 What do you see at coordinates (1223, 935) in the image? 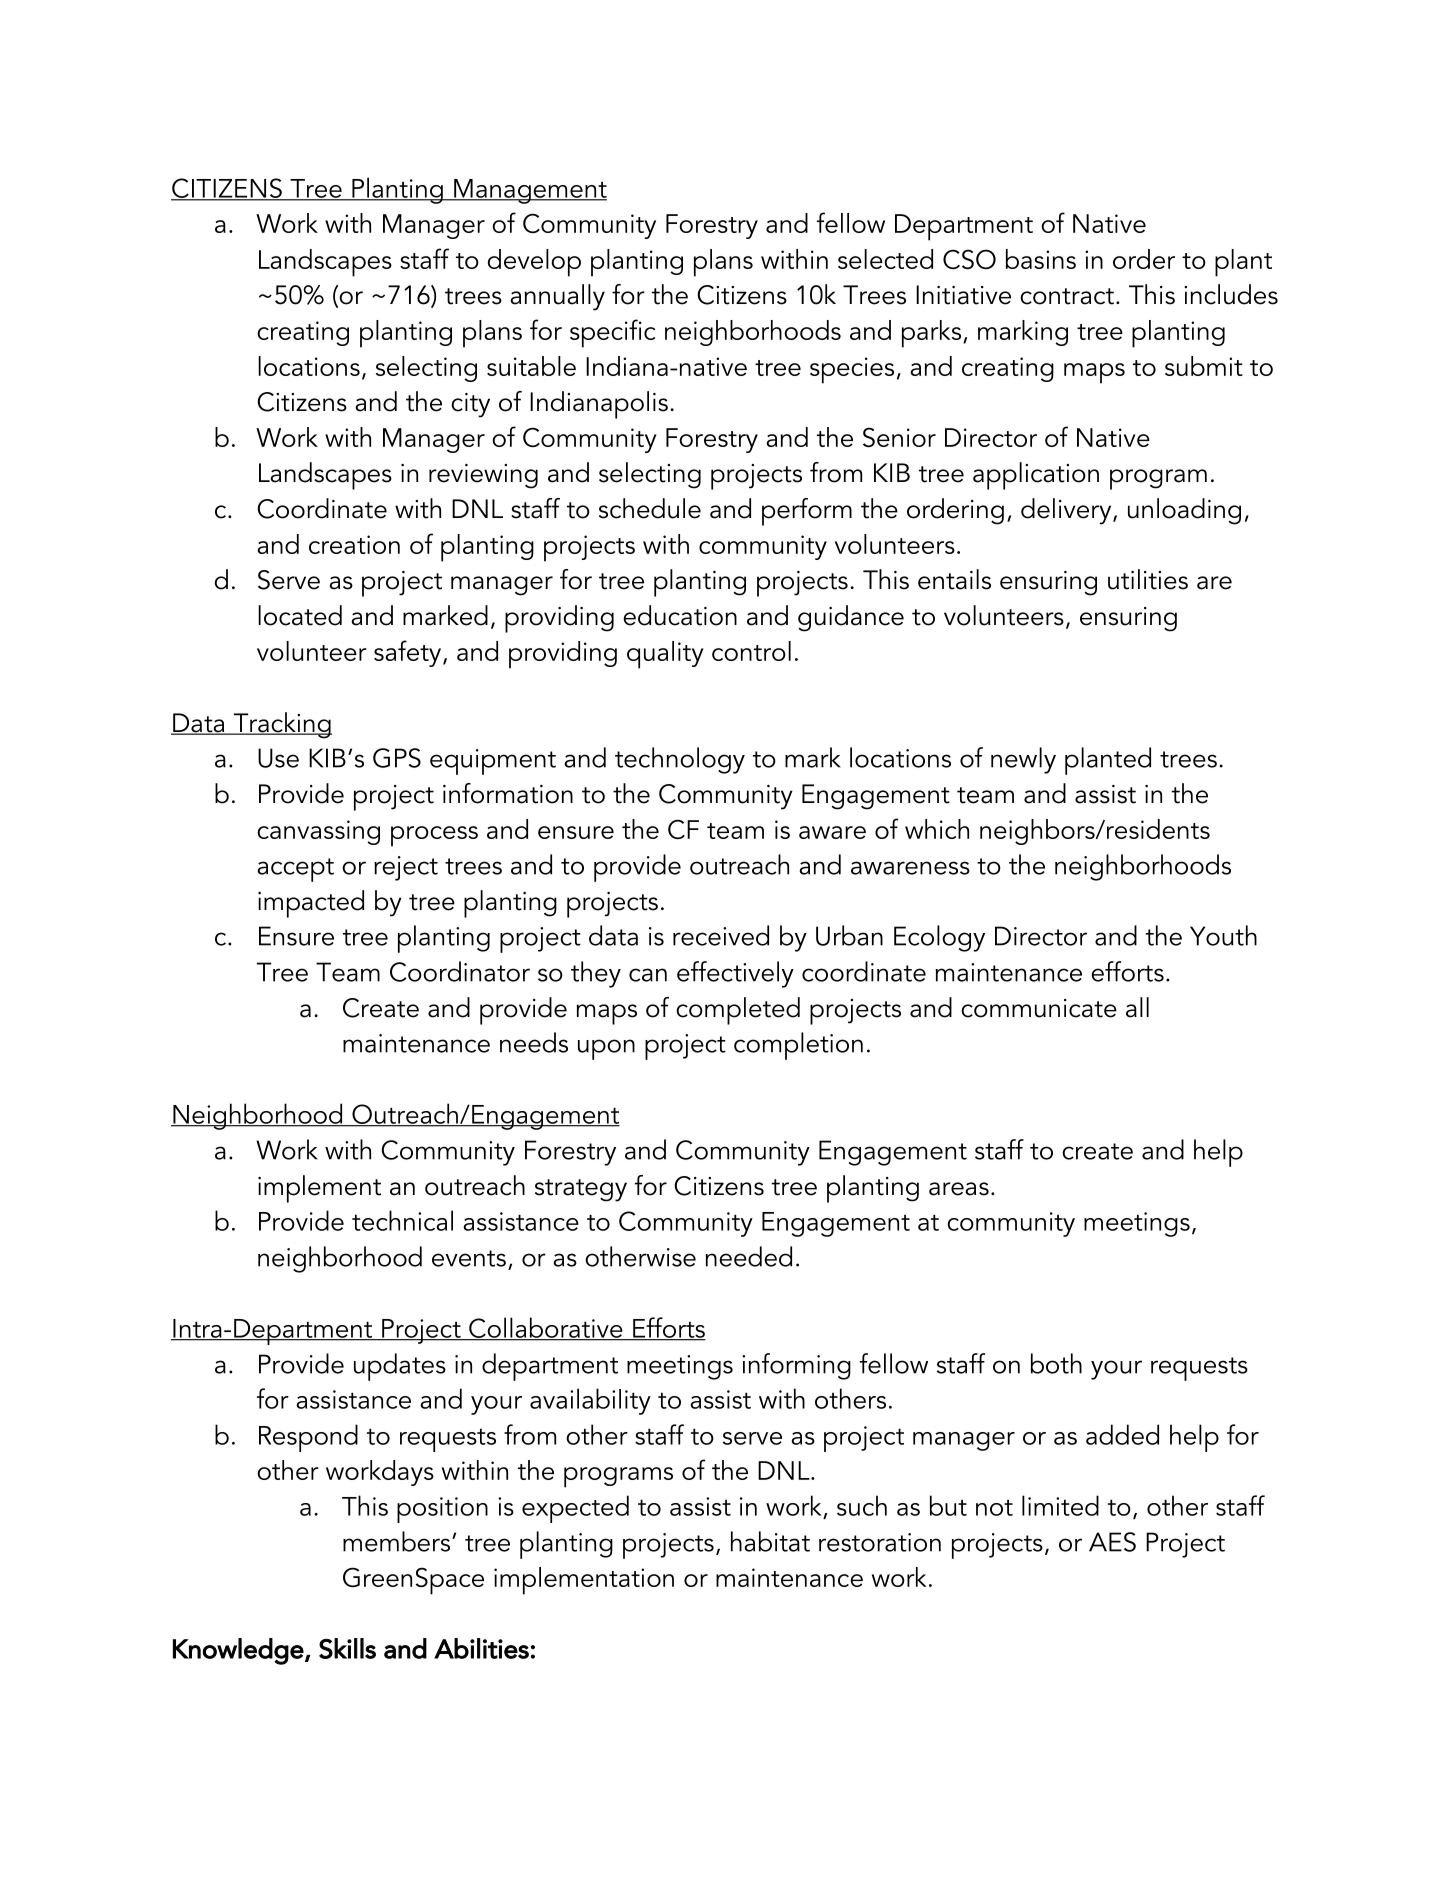
I see `Youth` at bounding box center [1223, 935].
